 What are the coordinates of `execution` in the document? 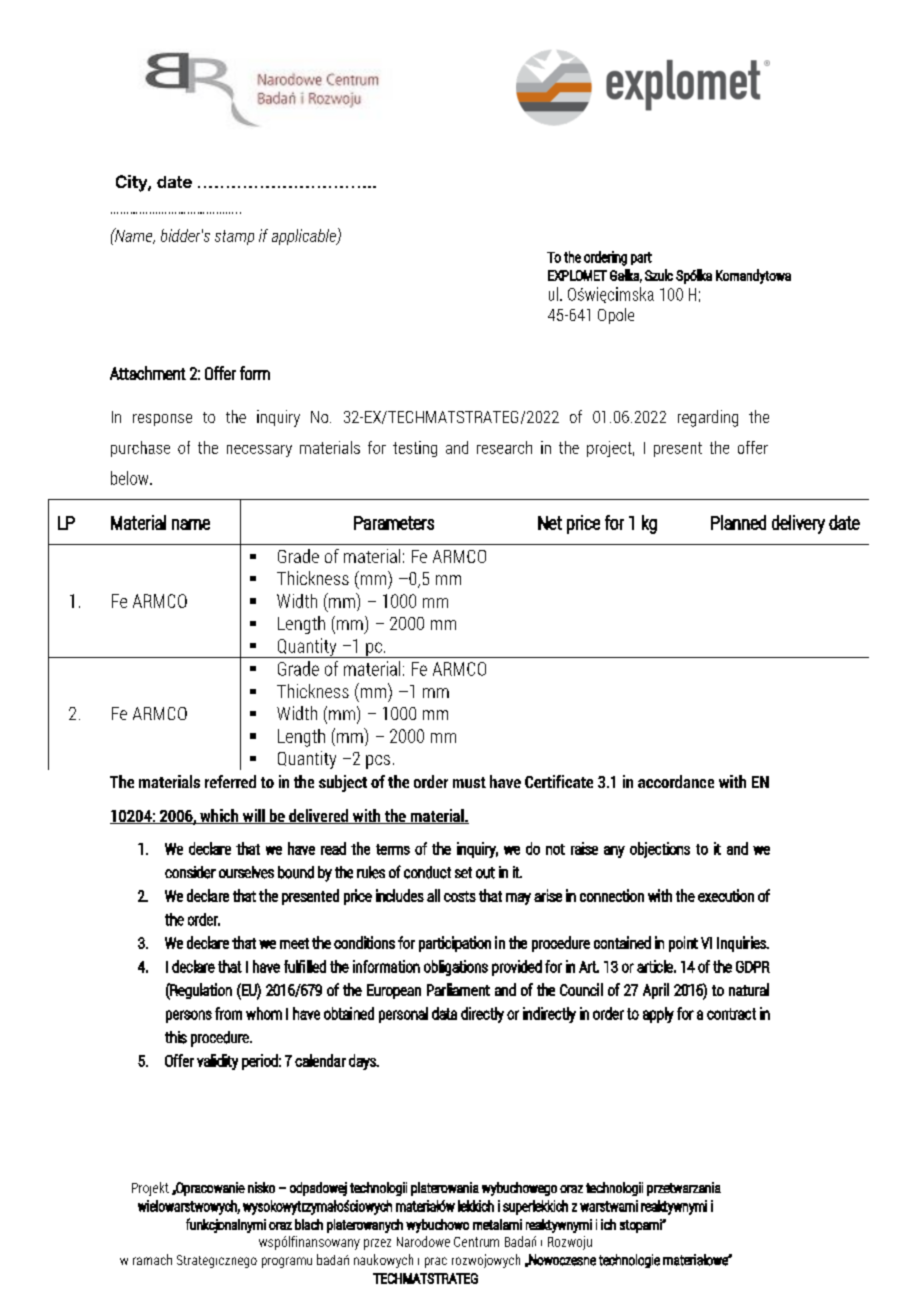 It's located at (726, 895).
